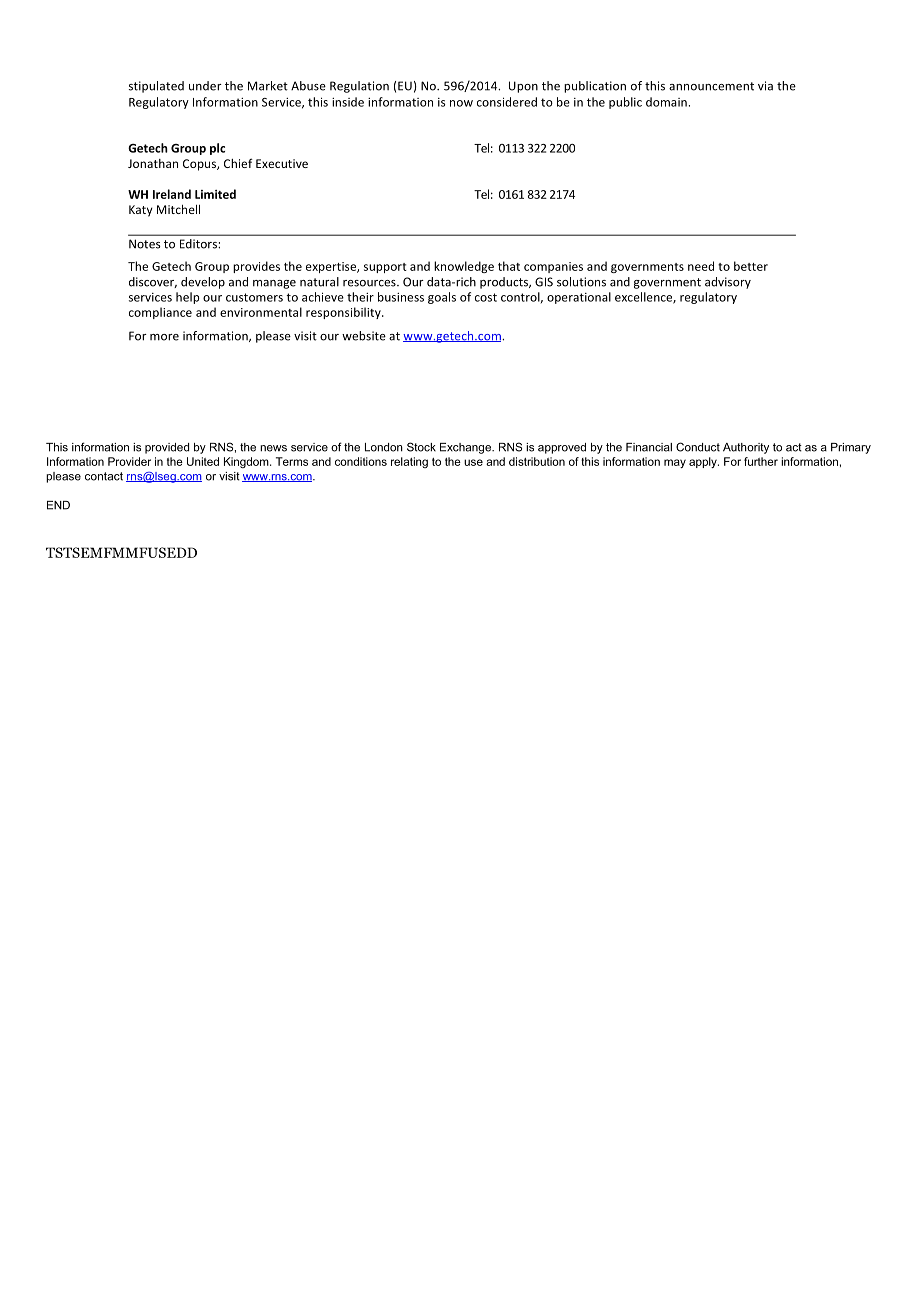 The image size is (924, 1308). What do you see at coordinates (765, 86) in the screenshot?
I see `via` at bounding box center [765, 86].
